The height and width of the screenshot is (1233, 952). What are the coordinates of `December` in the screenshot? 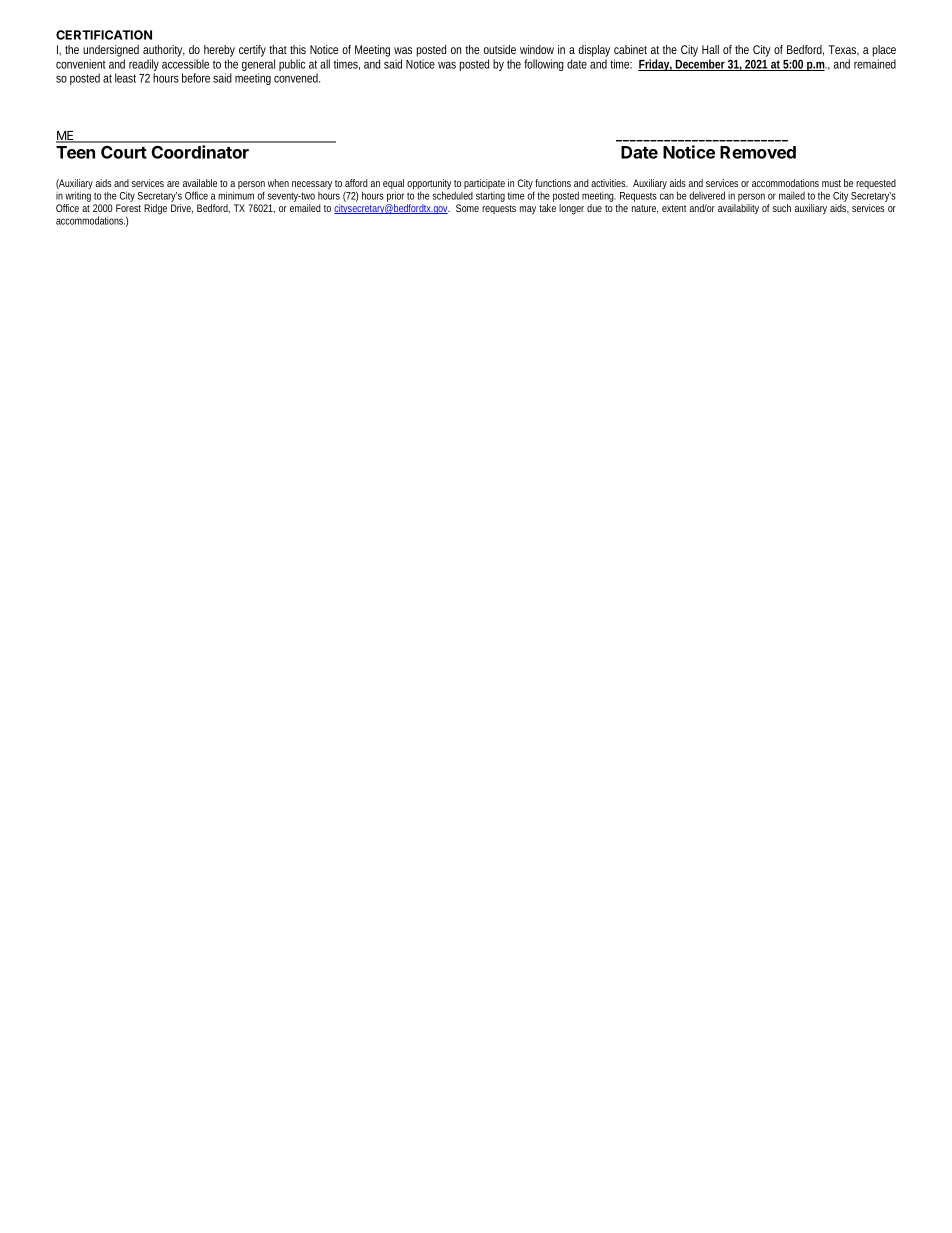 It's located at (701, 65).
